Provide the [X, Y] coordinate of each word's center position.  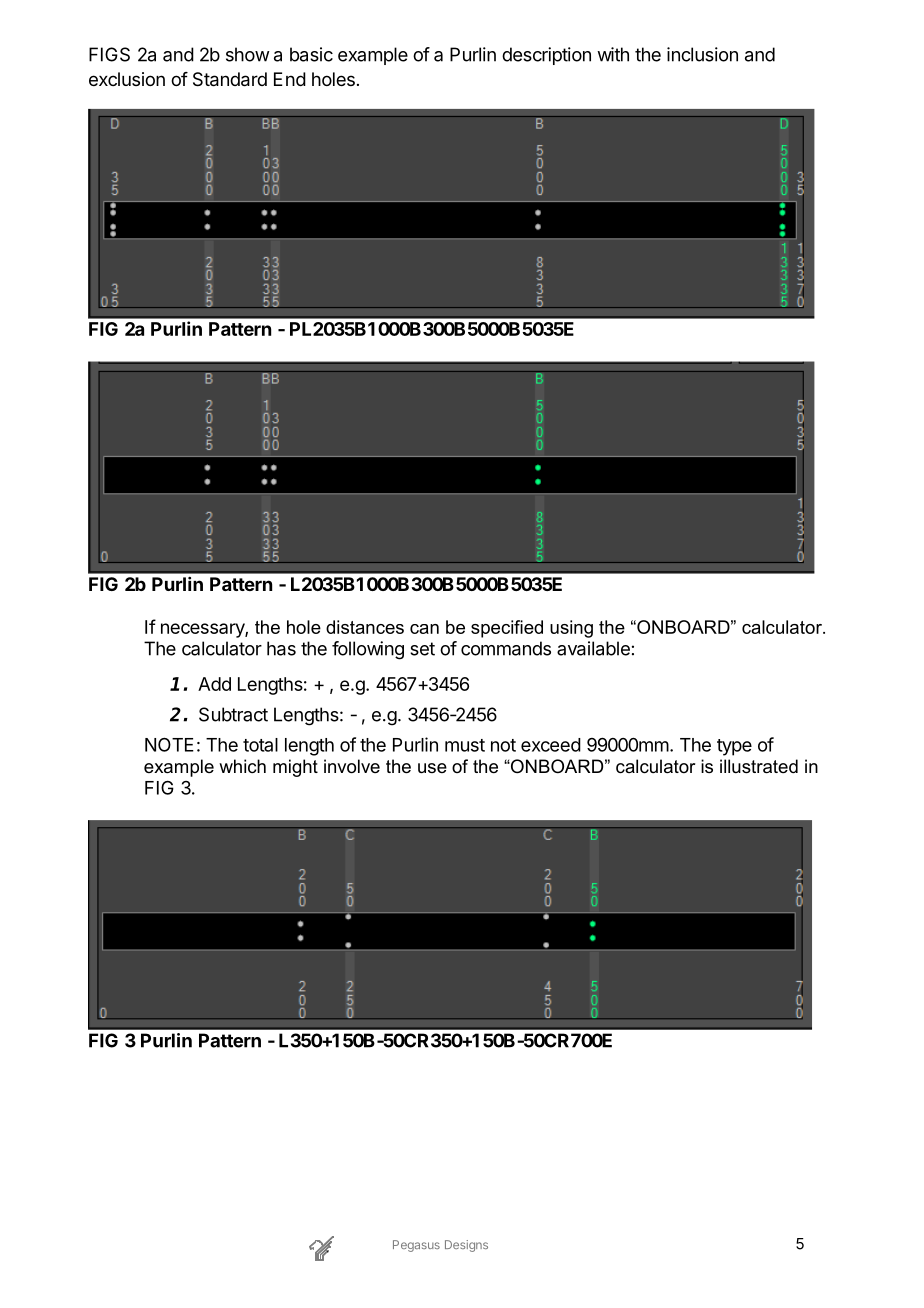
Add [214, 684]
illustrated [759, 766]
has [281, 648]
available [593, 648]
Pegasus [416, 1246]
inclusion [702, 54]
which [242, 766]
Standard [230, 79]
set [422, 649]
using [571, 629]
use [432, 768]
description [546, 56]
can [424, 629]
